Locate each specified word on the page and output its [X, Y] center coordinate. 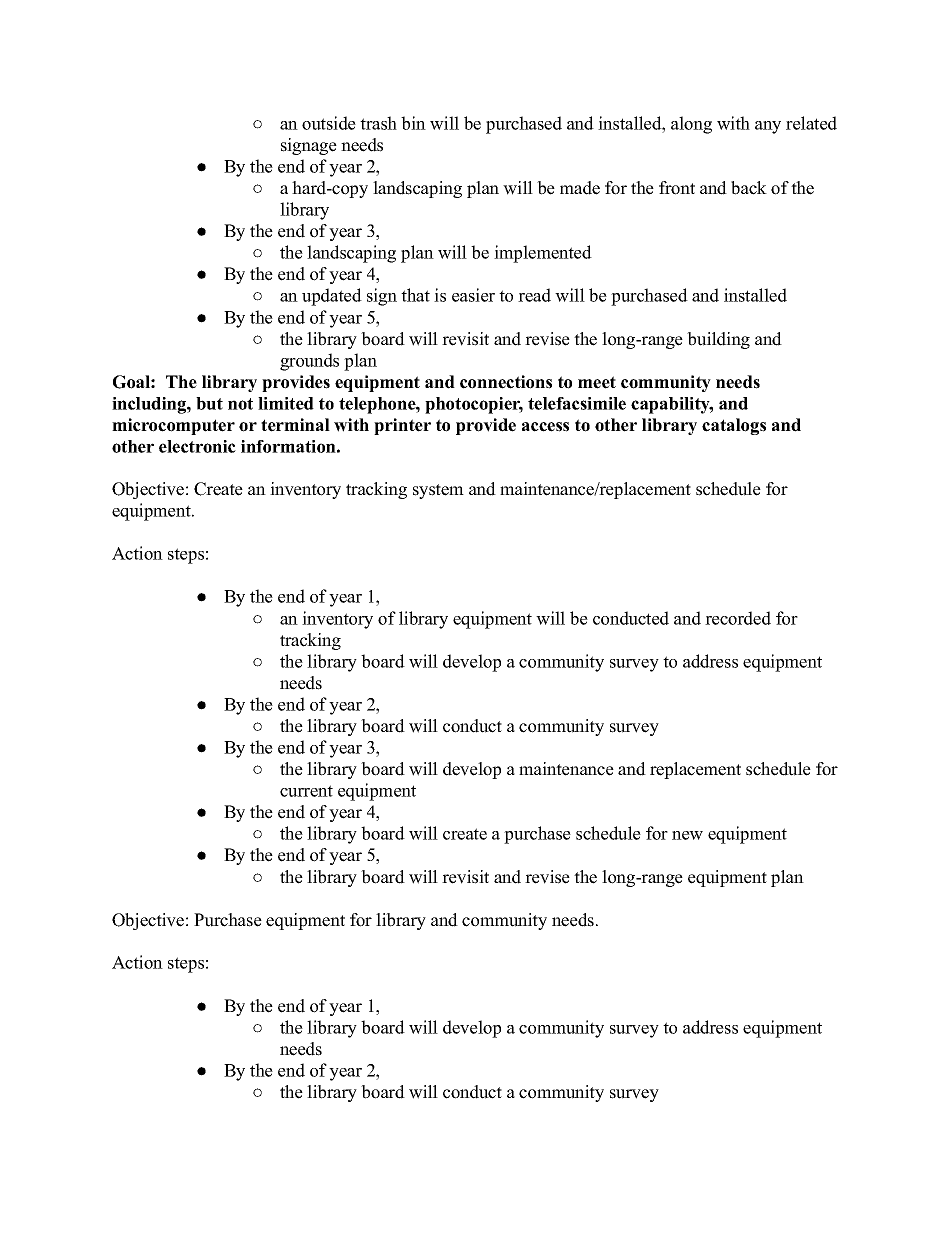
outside [329, 123]
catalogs [734, 426]
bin [413, 123]
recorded [738, 618]
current [306, 791]
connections [506, 382]
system [438, 491]
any [768, 127]
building [718, 340]
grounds [309, 362]
